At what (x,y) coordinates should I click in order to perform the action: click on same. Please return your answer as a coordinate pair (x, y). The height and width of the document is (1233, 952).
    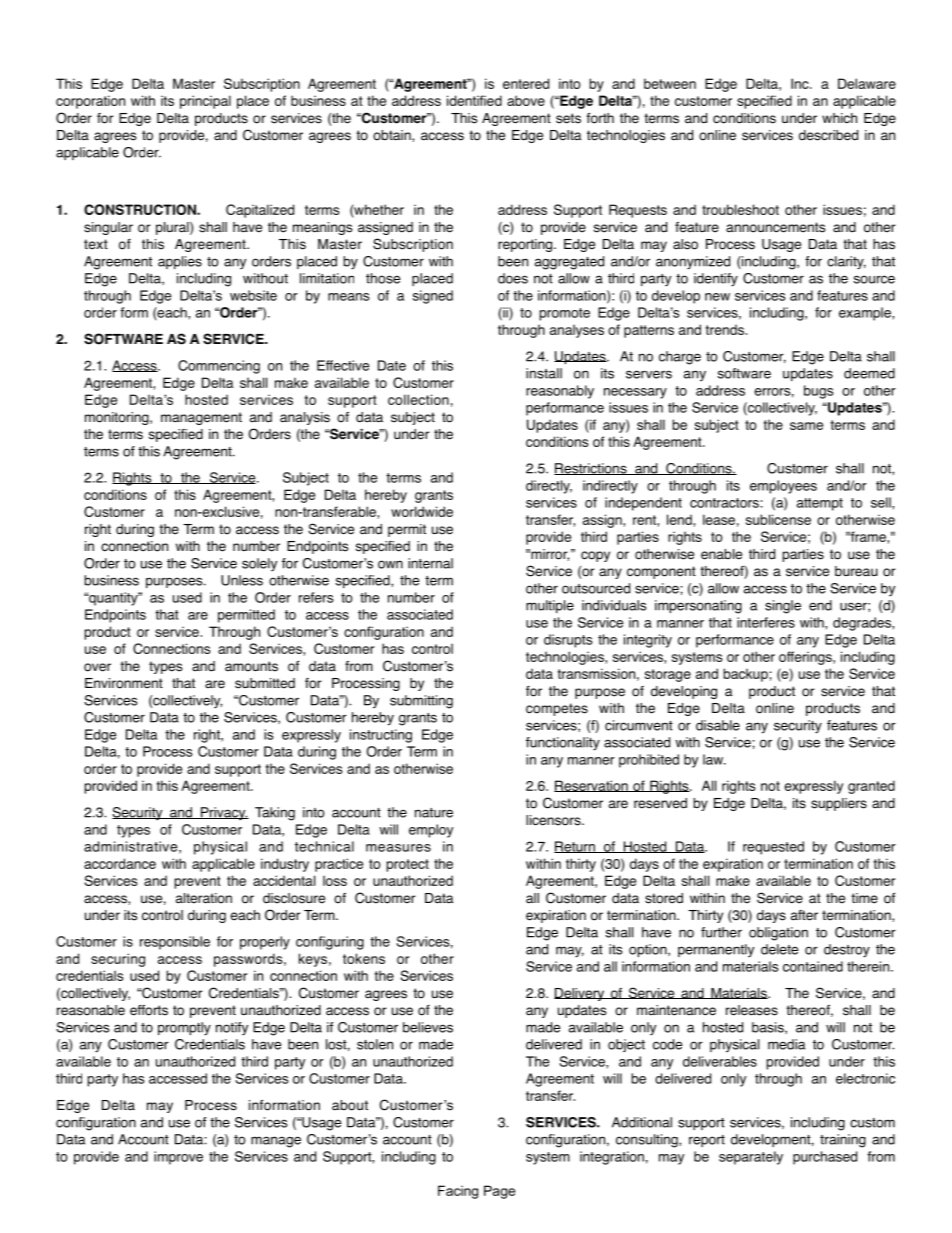
    Looking at the image, I should click on (806, 426).
